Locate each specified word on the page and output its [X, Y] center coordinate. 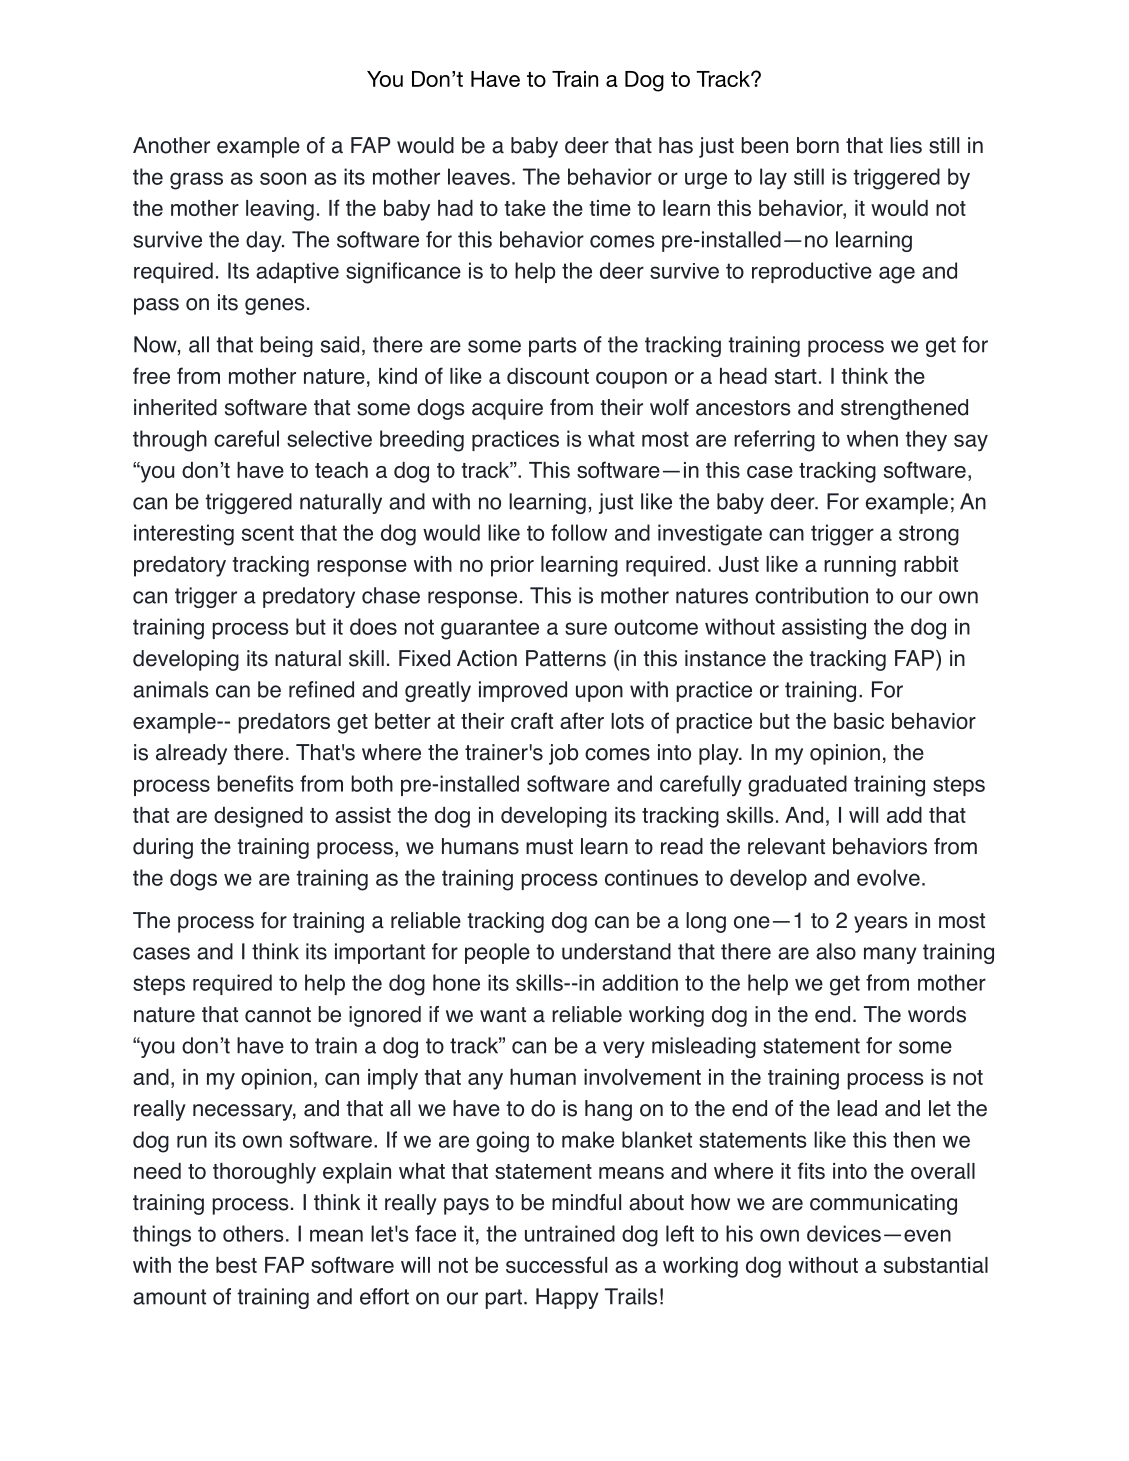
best [236, 1265]
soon [283, 178]
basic [859, 721]
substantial [936, 1265]
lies [906, 145]
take [525, 208]
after [582, 720]
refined [321, 689]
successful [556, 1264]
